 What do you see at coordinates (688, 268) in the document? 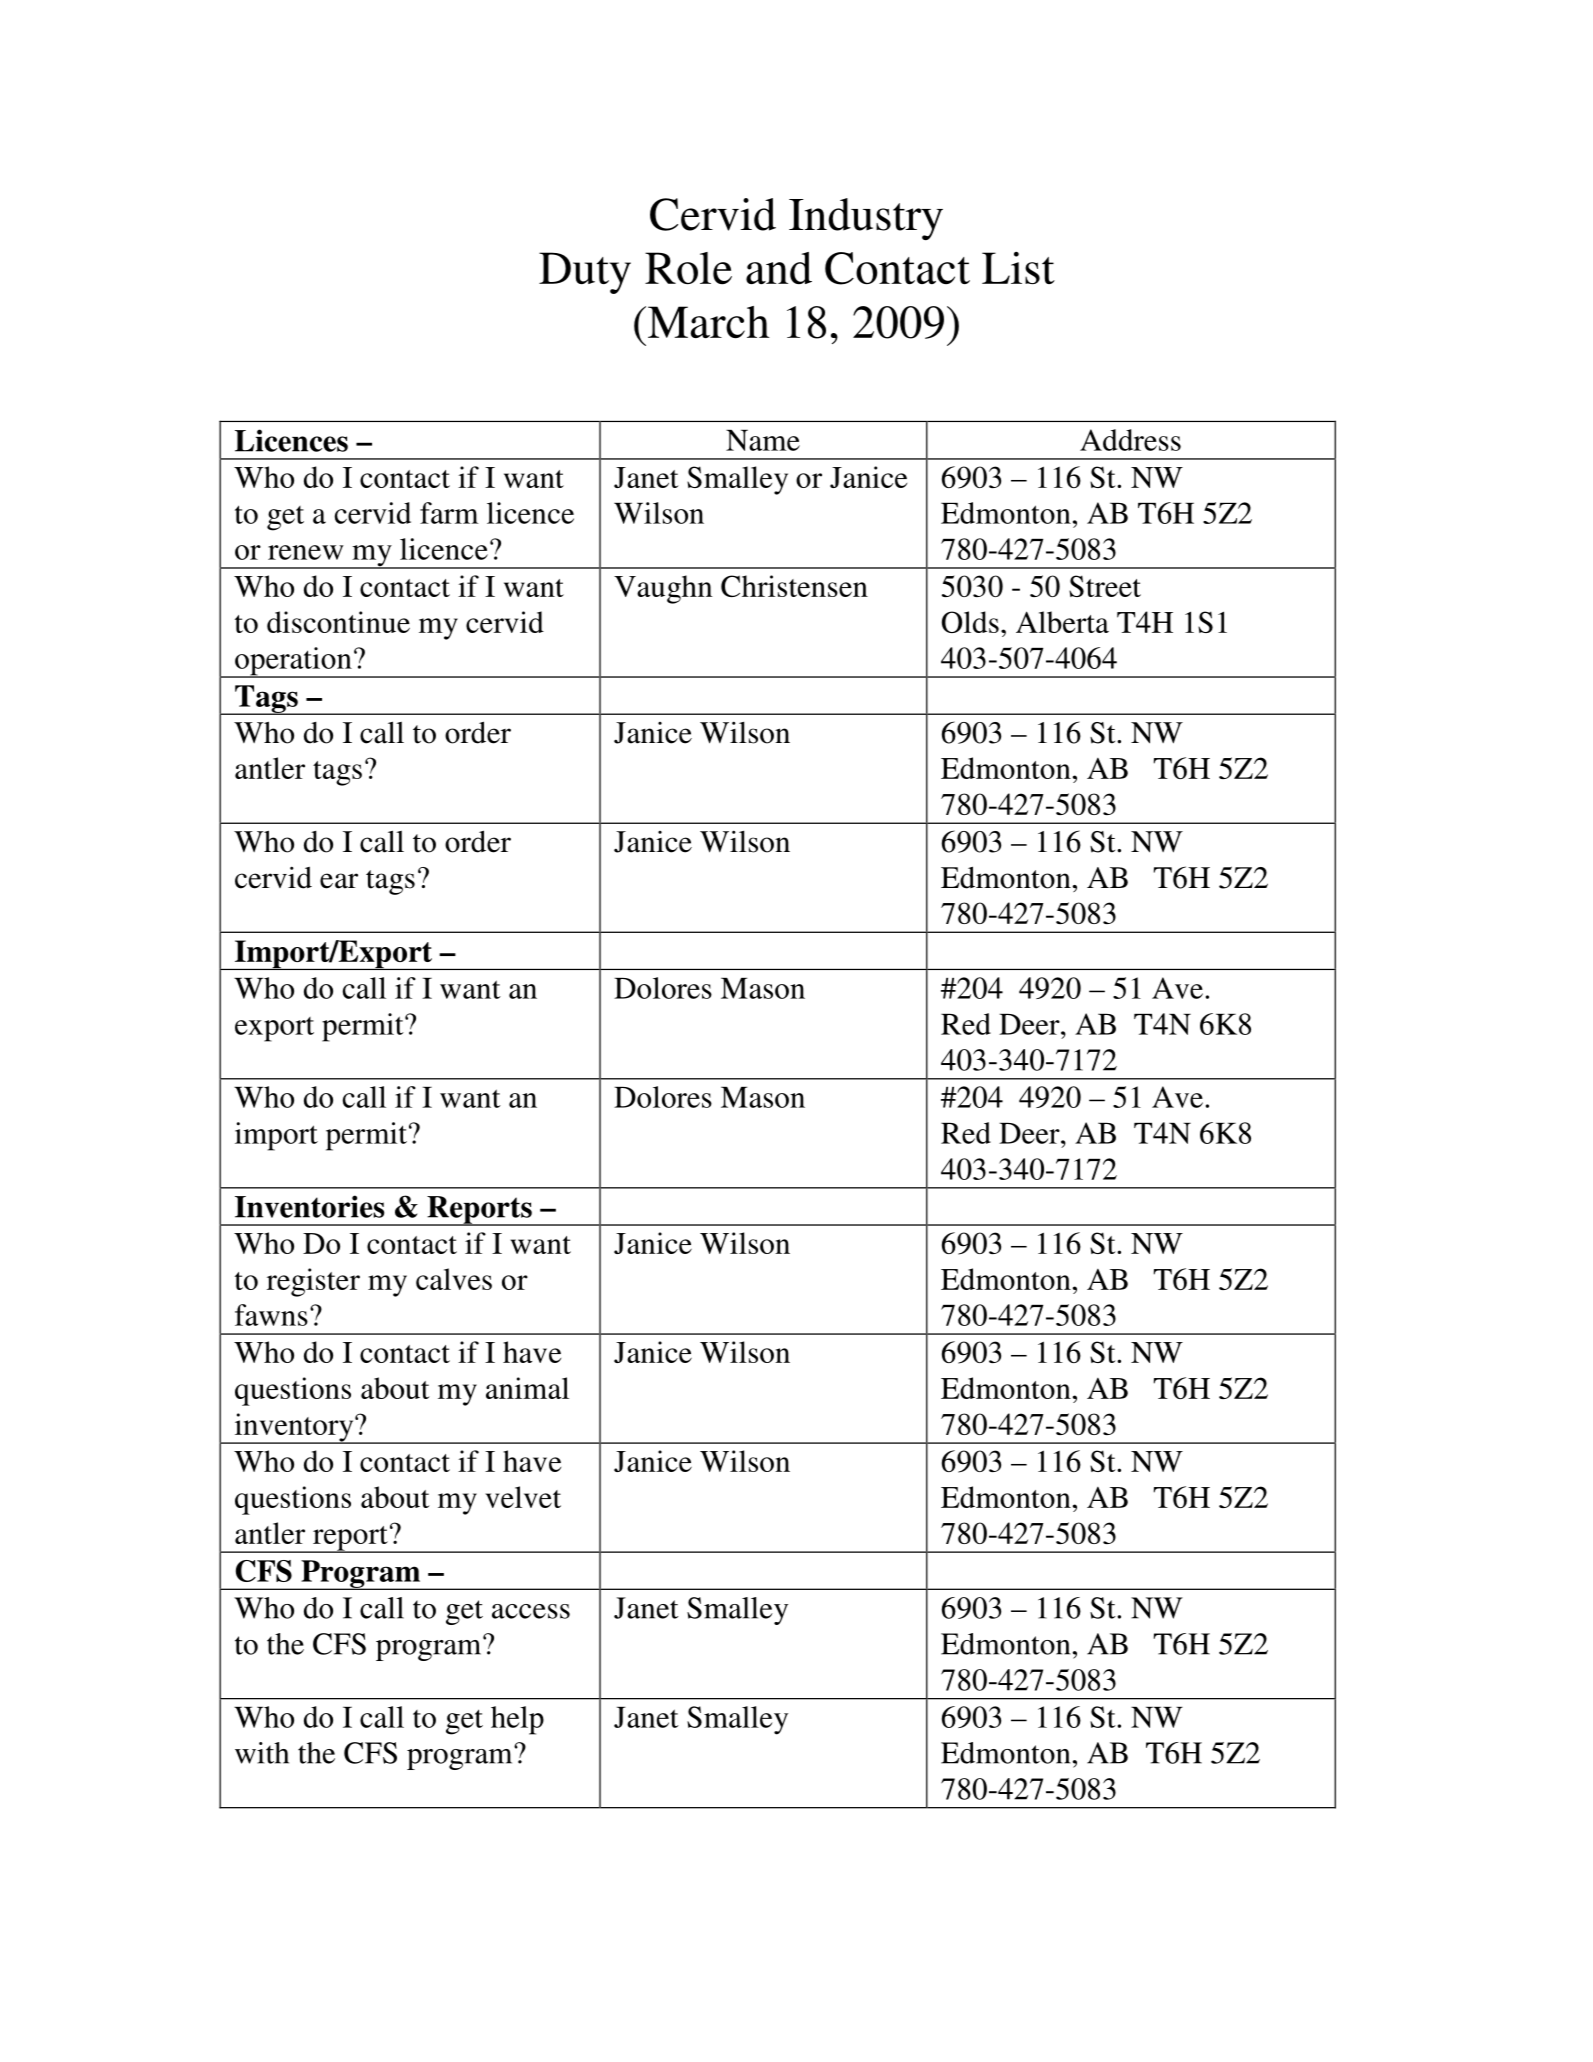
I see `Role` at bounding box center [688, 268].
